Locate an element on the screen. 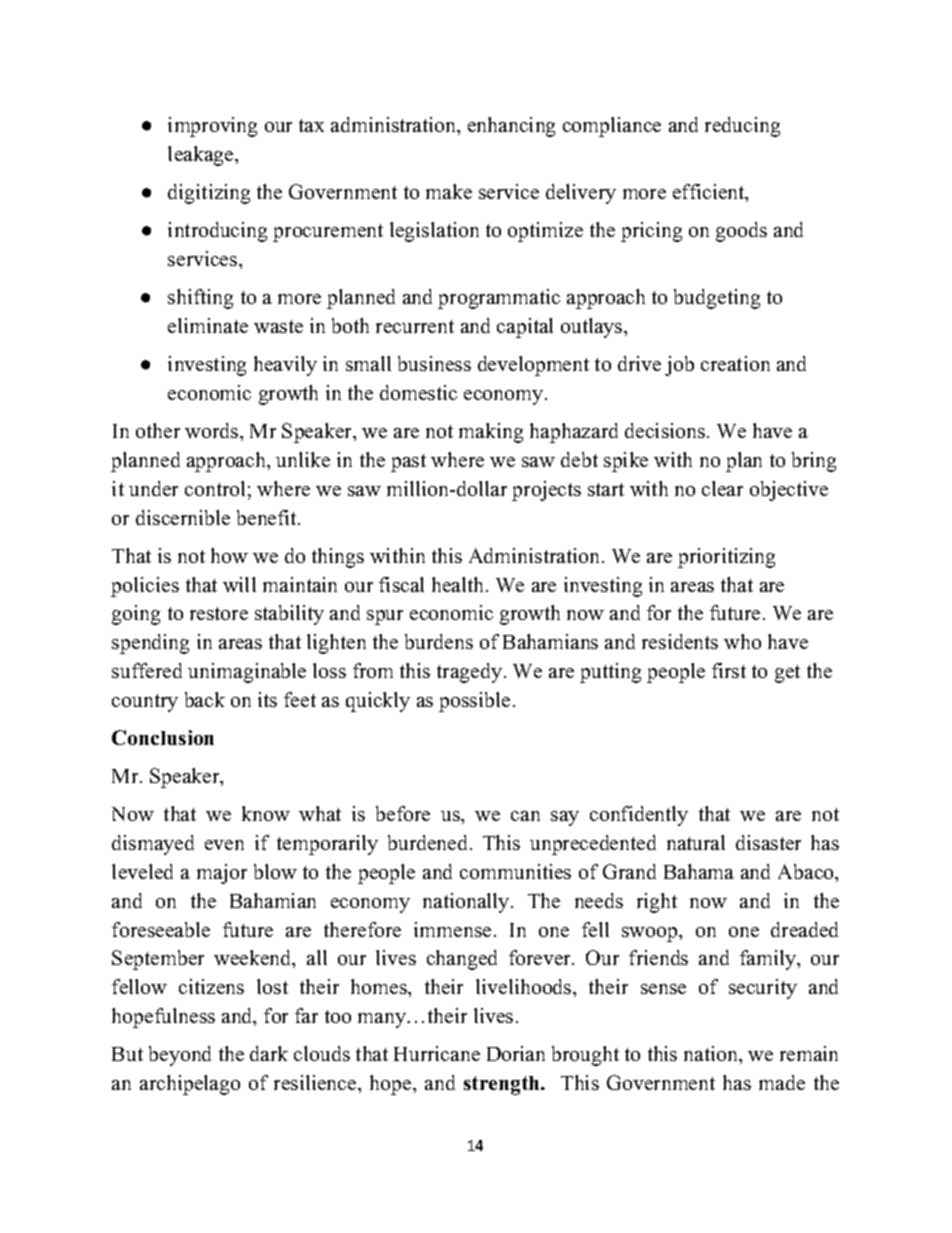  reducing is located at coordinates (742, 127).
